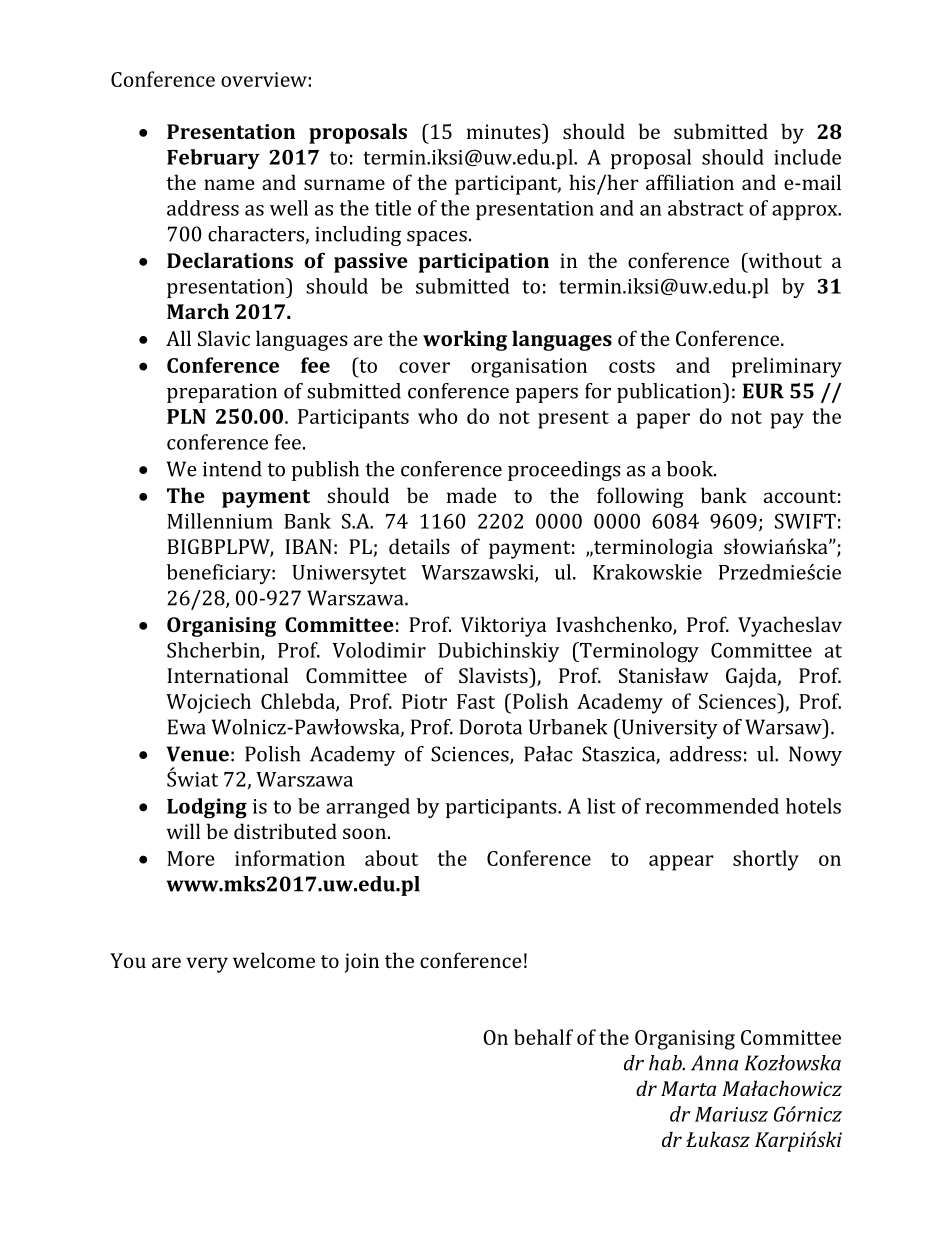  What do you see at coordinates (419, 546) in the page?
I see `details` at bounding box center [419, 546].
